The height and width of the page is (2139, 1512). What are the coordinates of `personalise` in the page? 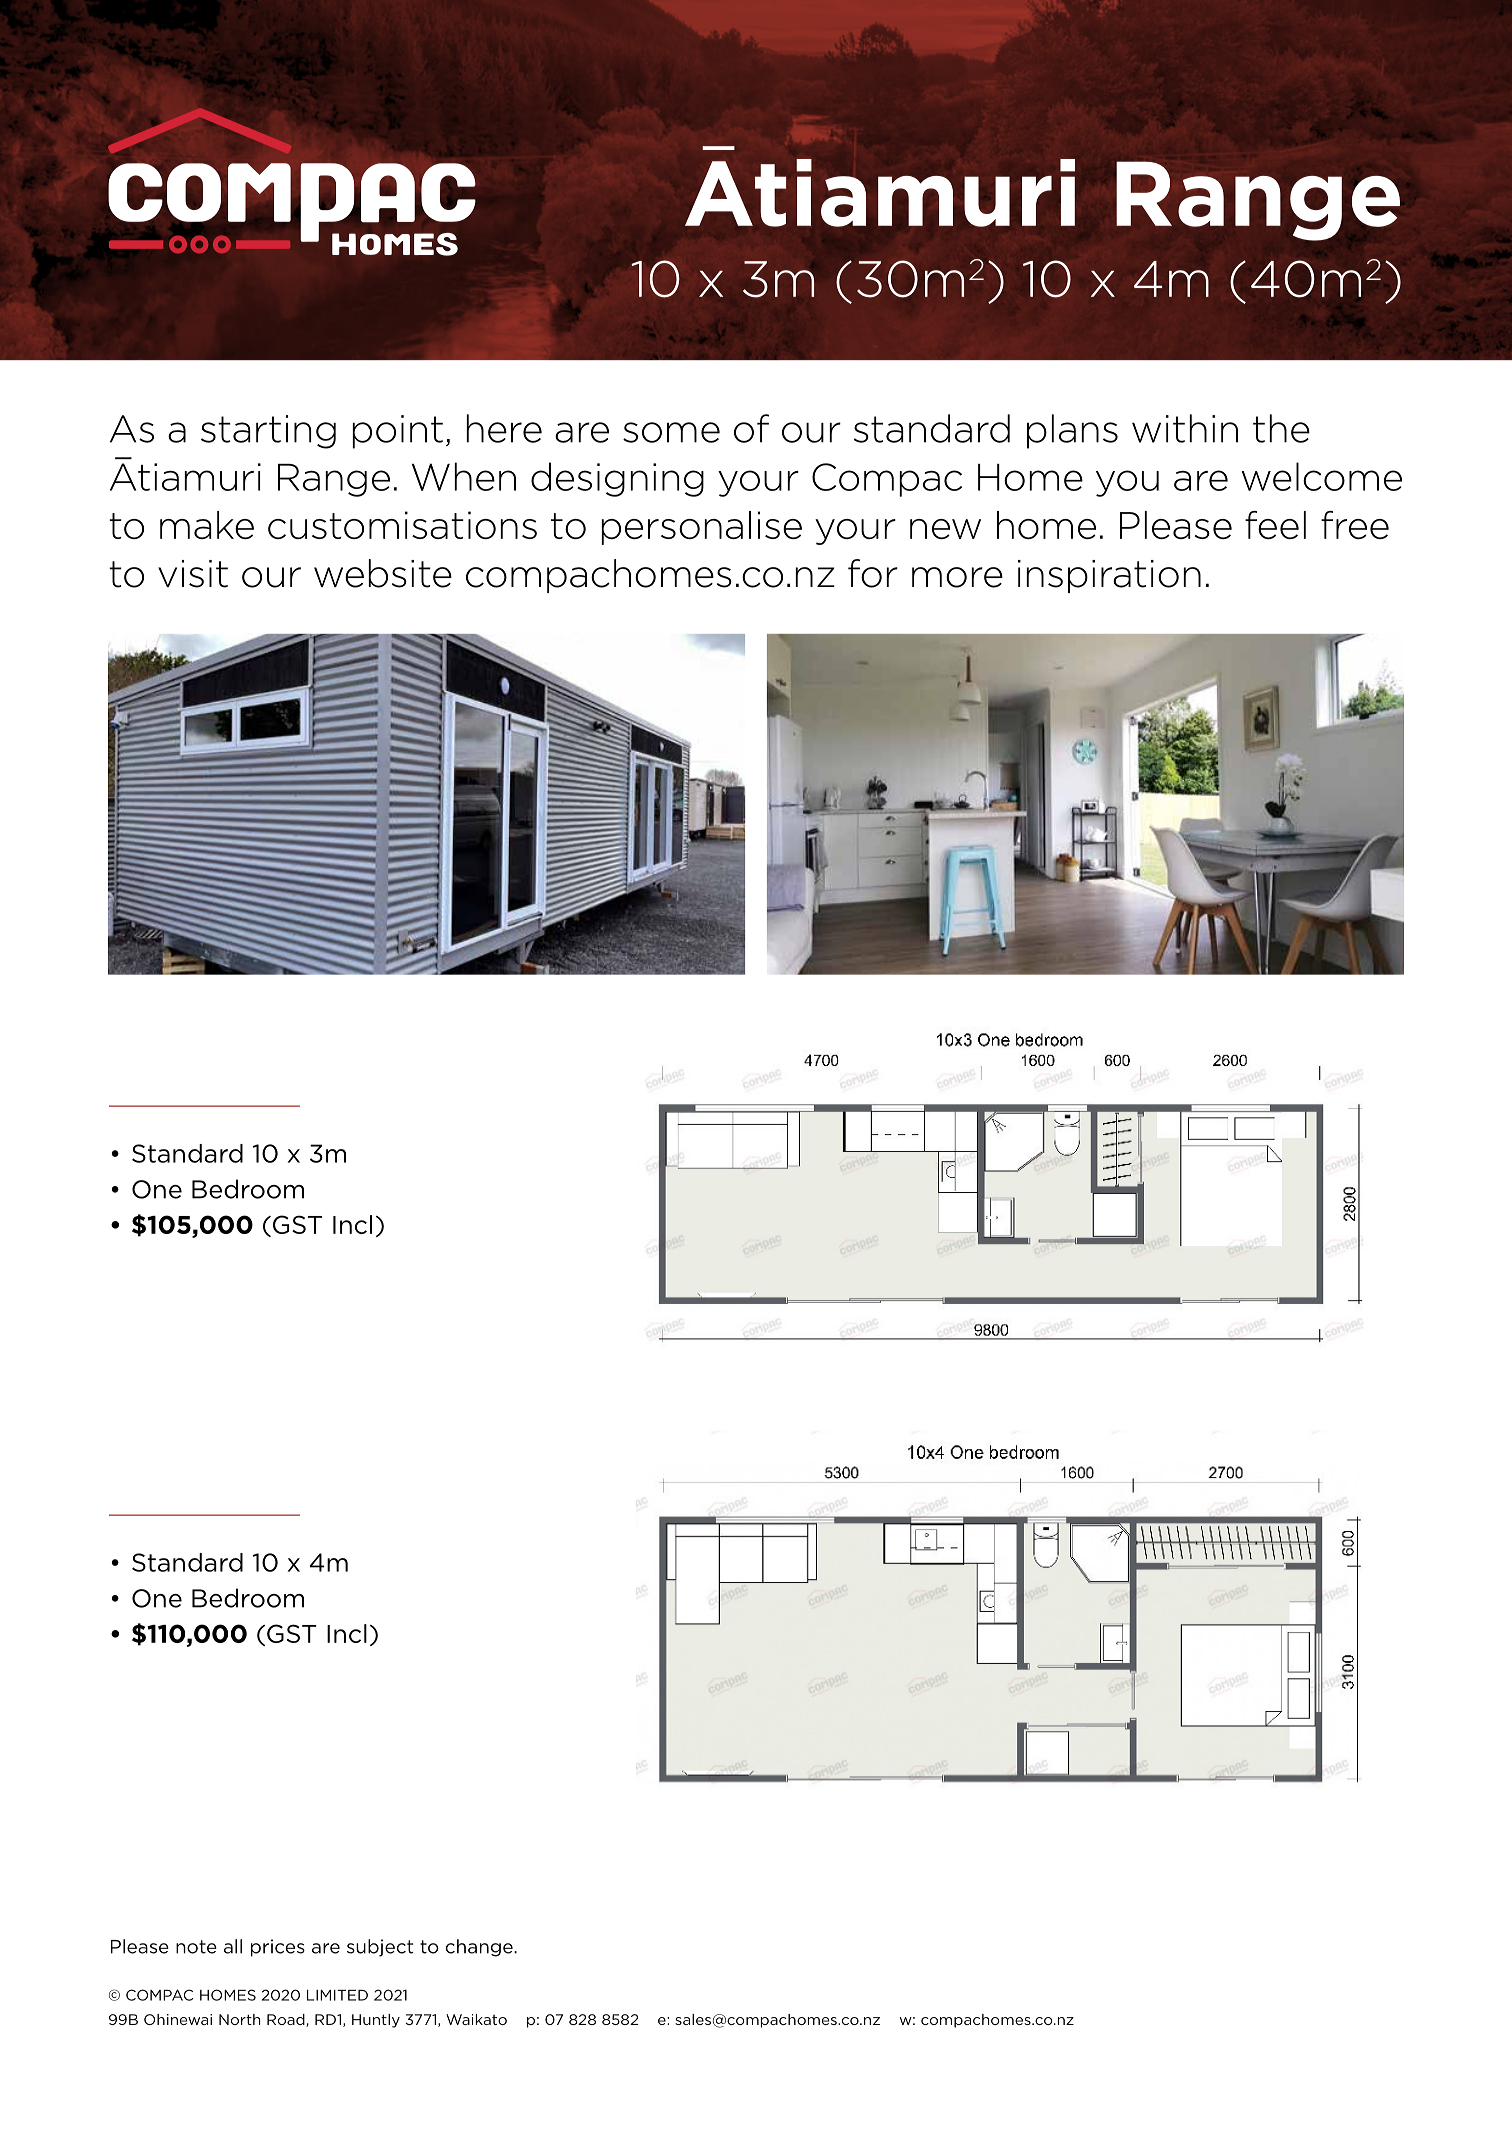 It's located at (701, 528).
